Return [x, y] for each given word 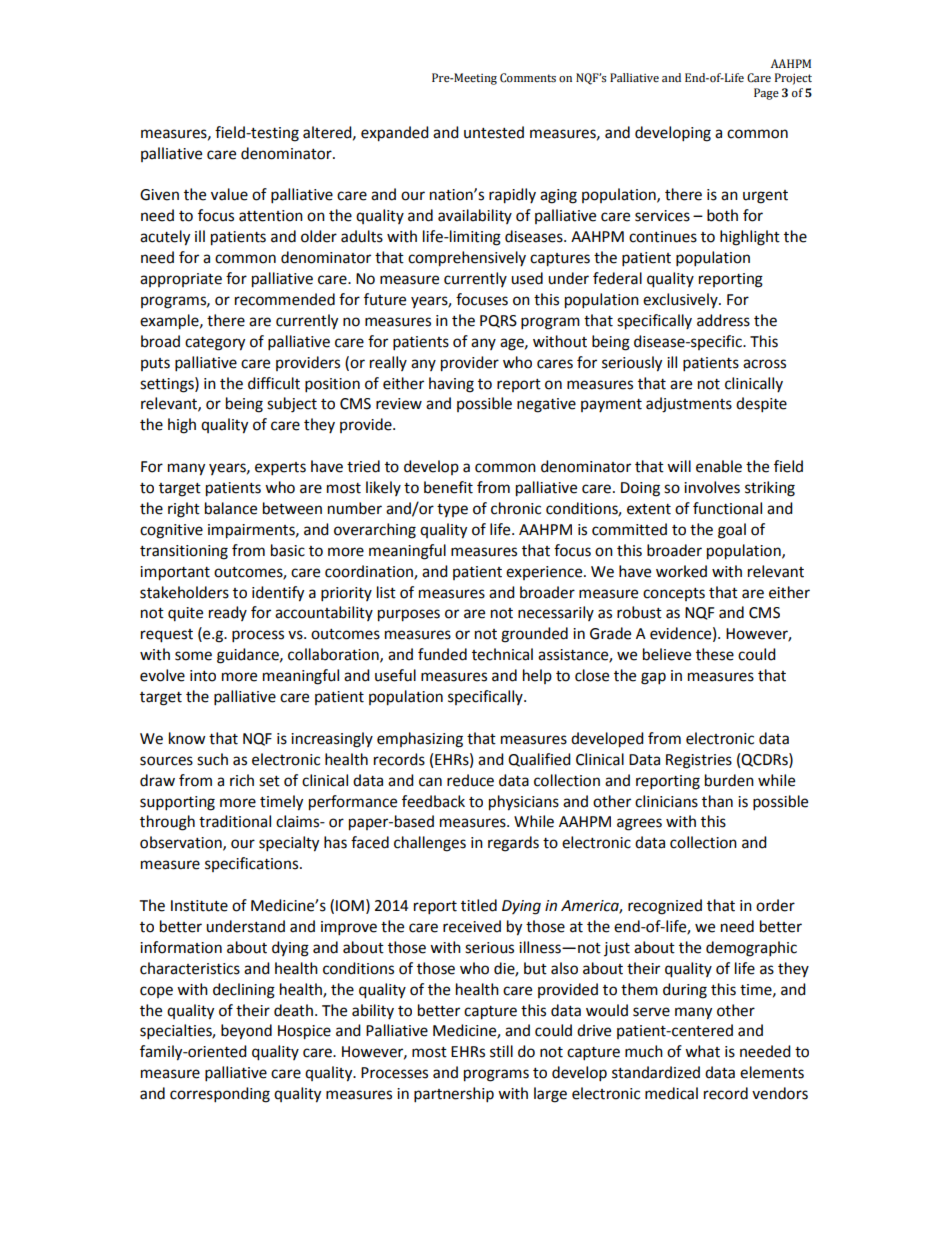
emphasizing [420, 740]
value [229, 194]
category [215, 344]
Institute [199, 906]
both [722, 215]
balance [231, 508]
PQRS [498, 321]
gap [653, 678]
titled [479, 905]
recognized [665, 907]
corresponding [220, 1095]
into [203, 676]
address [723, 320]
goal [732, 531]
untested [494, 132]
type [452, 510]
